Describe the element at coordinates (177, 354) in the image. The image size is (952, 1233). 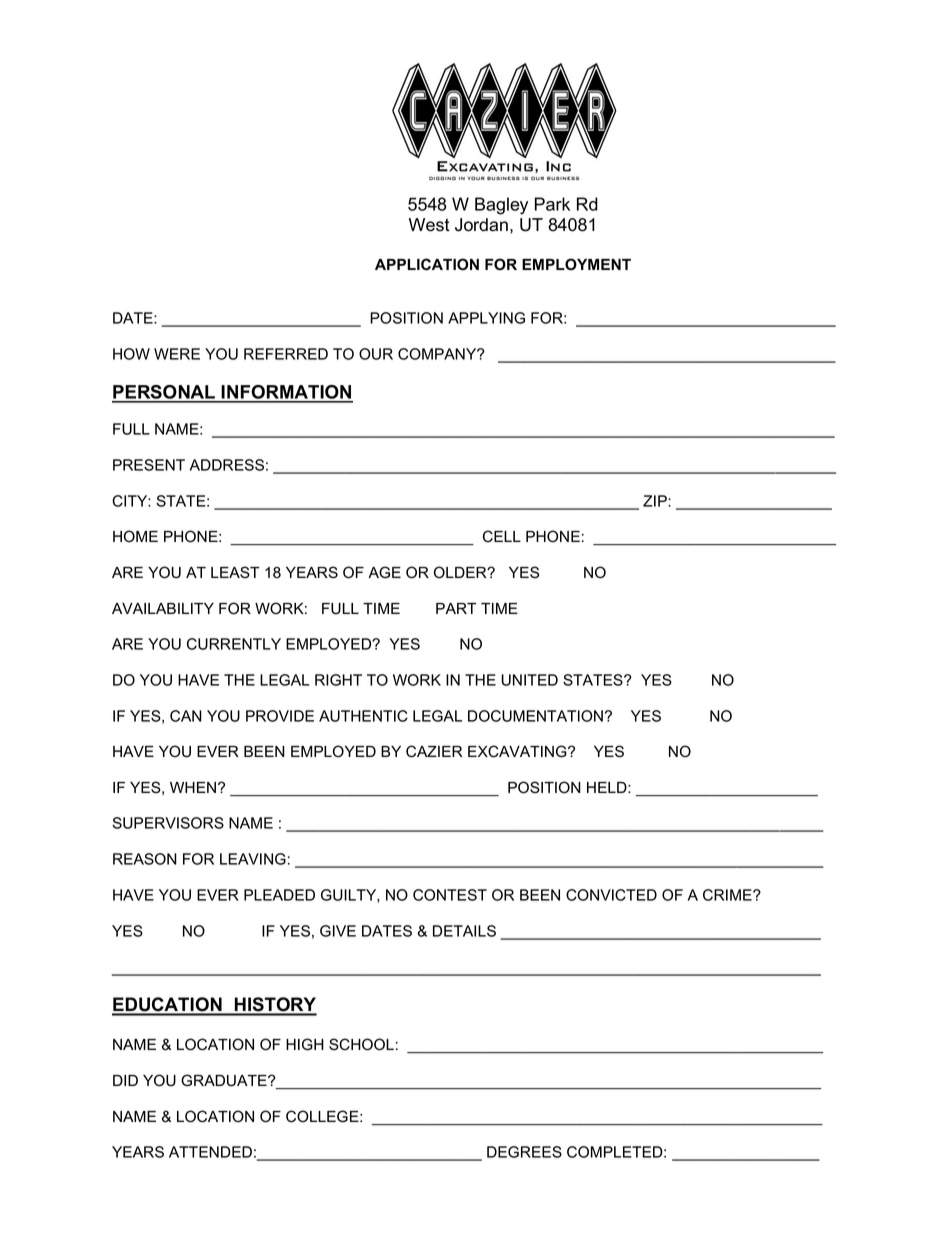
I see `WERE` at that location.
